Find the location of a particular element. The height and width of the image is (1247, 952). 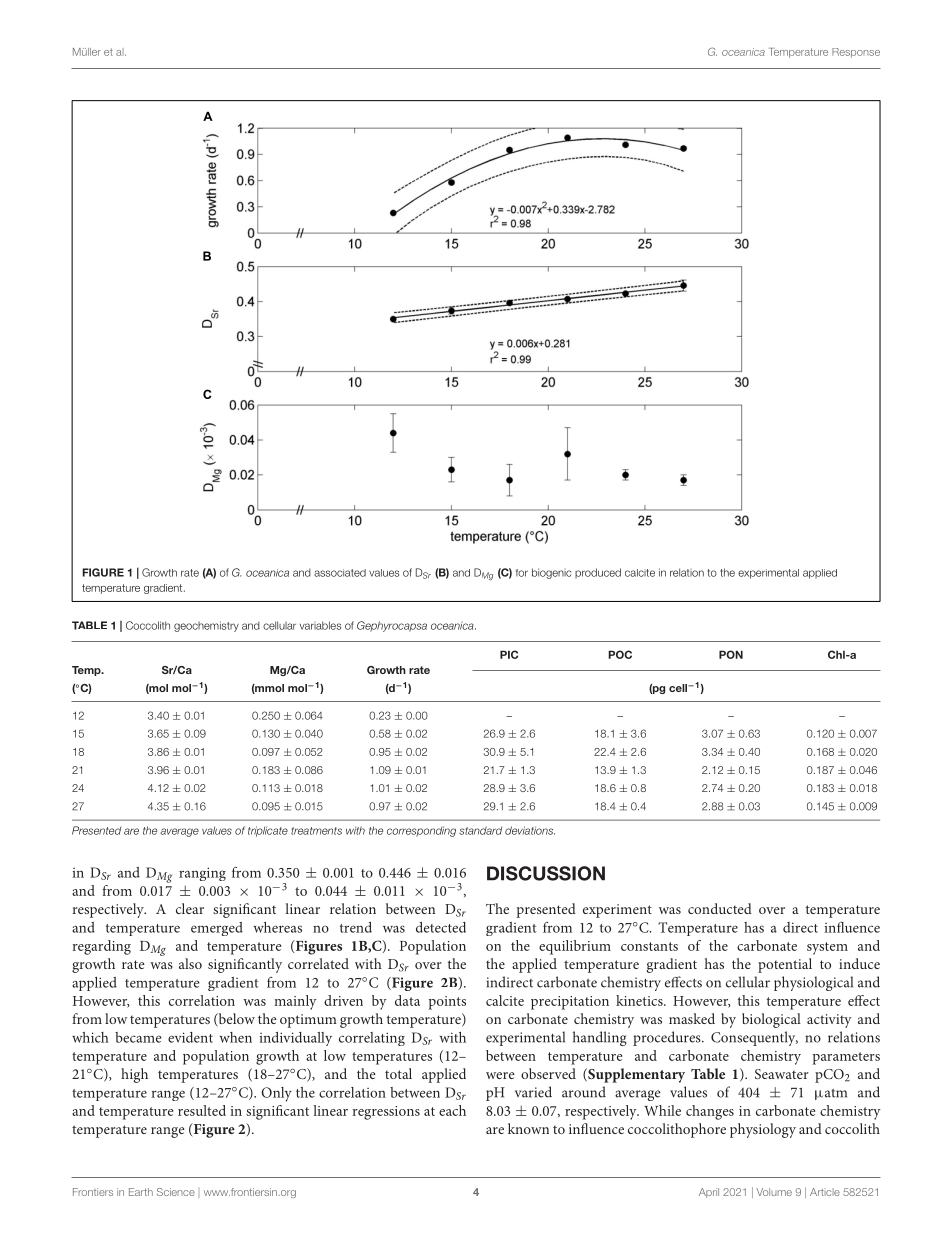

produced is located at coordinates (598, 573).
